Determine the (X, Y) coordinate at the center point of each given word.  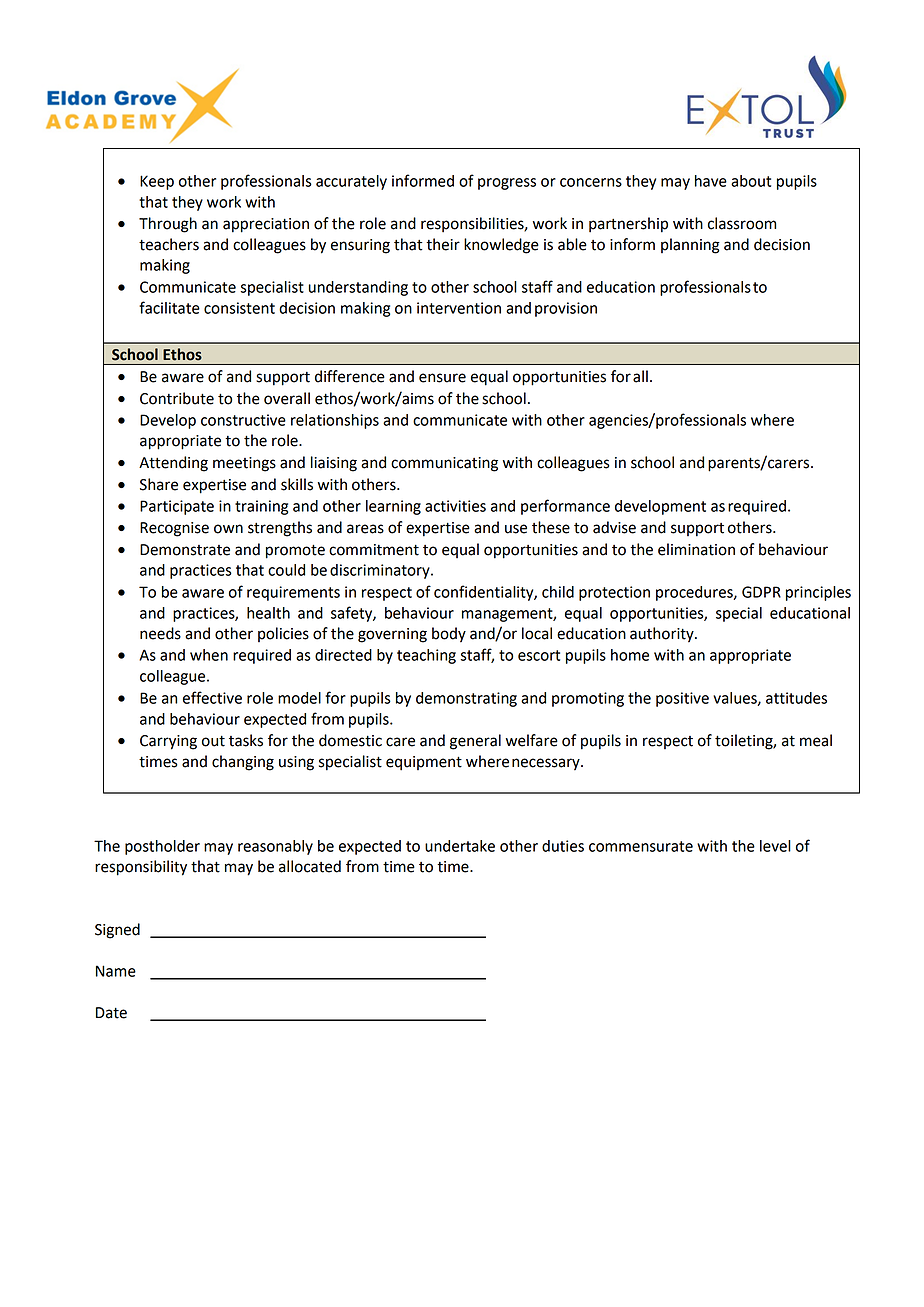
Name (116, 971)
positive (682, 699)
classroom (742, 223)
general (475, 742)
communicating (444, 464)
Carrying (168, 742)
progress (507, 184)
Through (168, 225)
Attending (173, 464)
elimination (696, 549)
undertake (460, 846)
